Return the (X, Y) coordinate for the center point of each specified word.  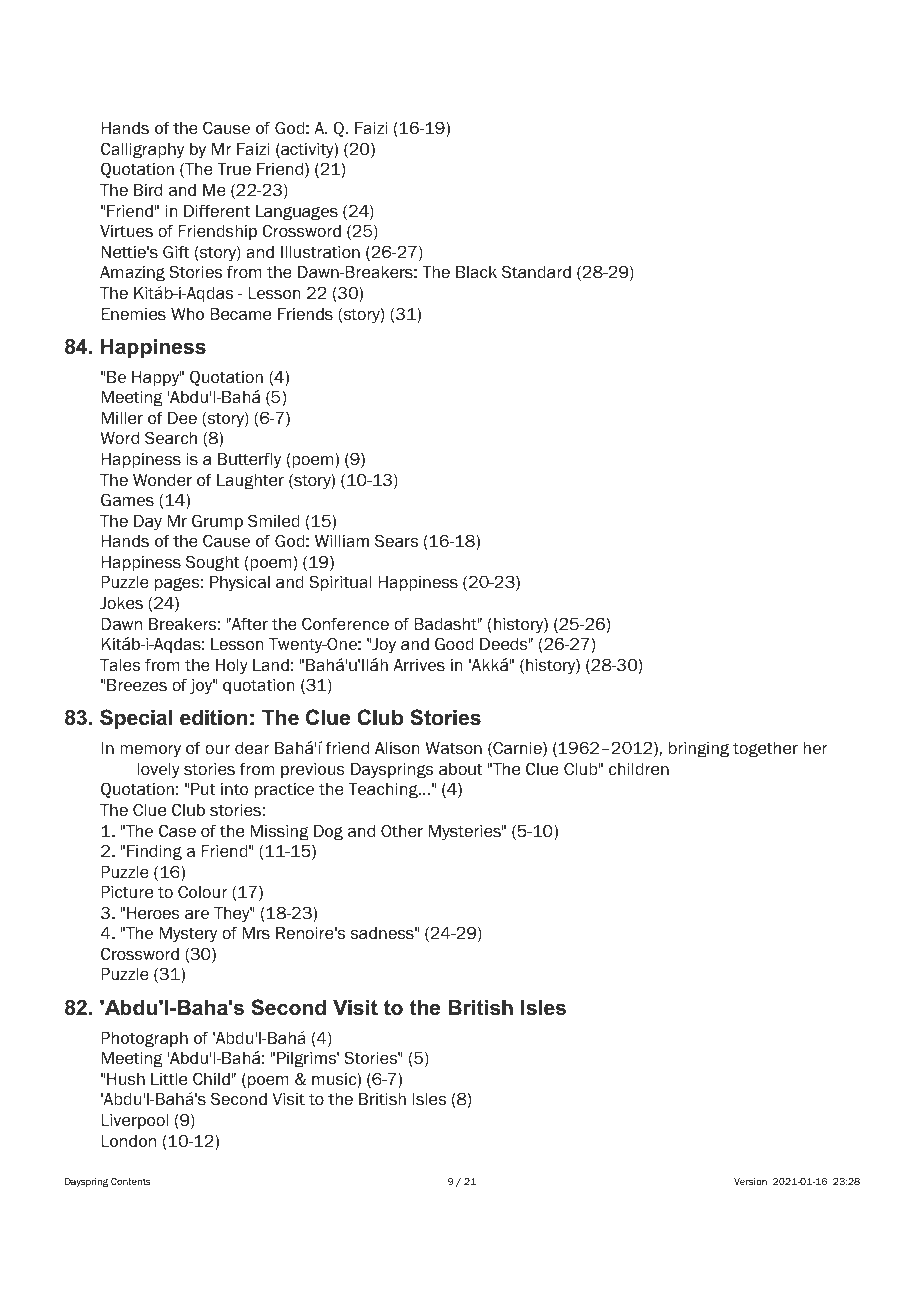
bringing (699, 750)
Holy (232, 666)
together (765, 750)
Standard (536, 272)
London (128, 1141)
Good (454, 644)
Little (169, 1079)
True (234, 169)
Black (476, 272)
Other (402, 831)
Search (171, 438)
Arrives (419, 665)
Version (750, 1181)
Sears (396, 541)
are (197, 915)
